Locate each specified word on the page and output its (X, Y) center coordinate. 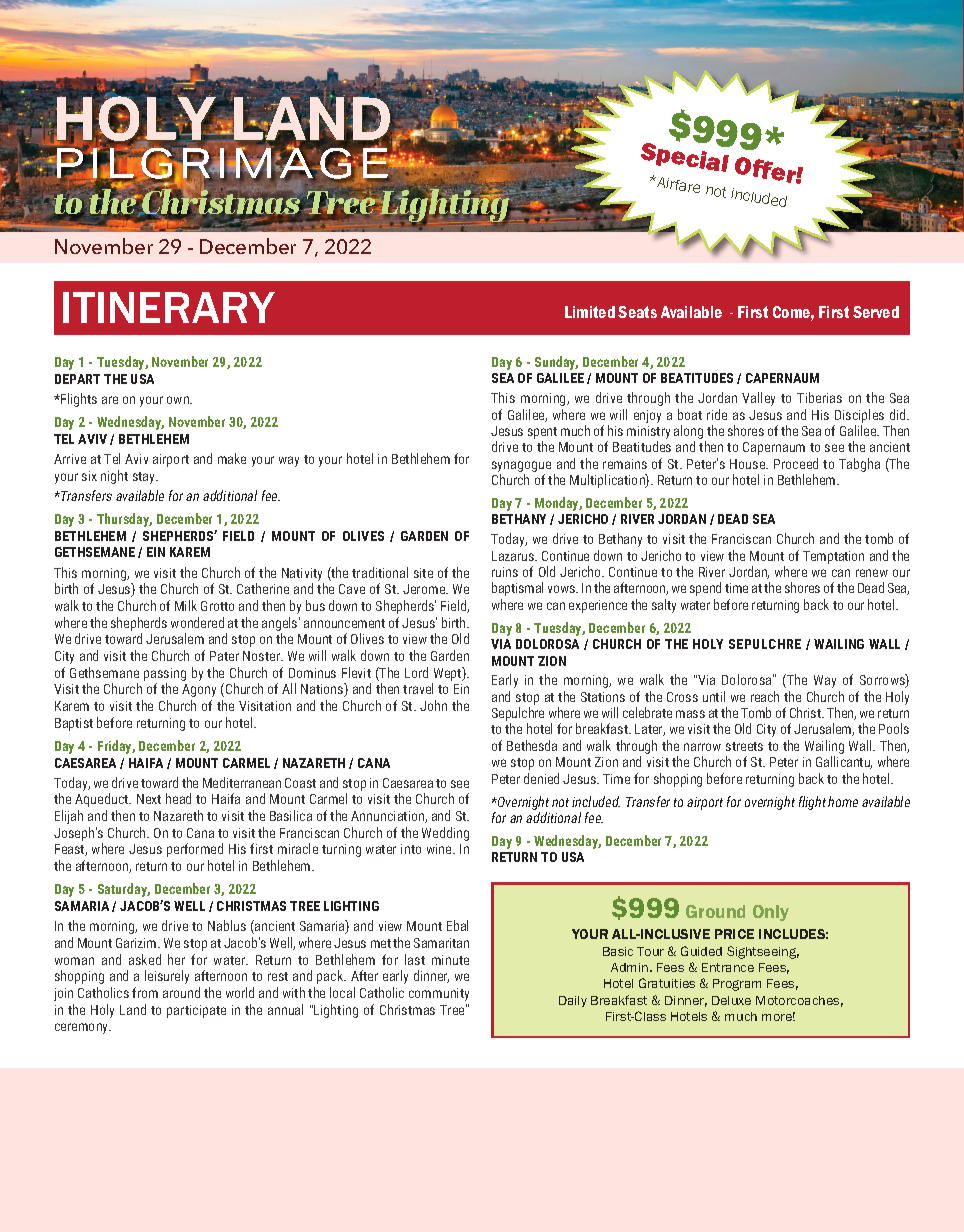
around (181, 992)
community (439, 994)
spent (542, 434)
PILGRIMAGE (222, 164)
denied (541, 778)
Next (149, 799)
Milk (186, 605)
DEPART (77, 379)
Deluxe (731, 1000)
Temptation (833, 557)
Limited (590, 312)
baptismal (517, 589)
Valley (758, 399)
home (843, 801)
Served (876, 312)
